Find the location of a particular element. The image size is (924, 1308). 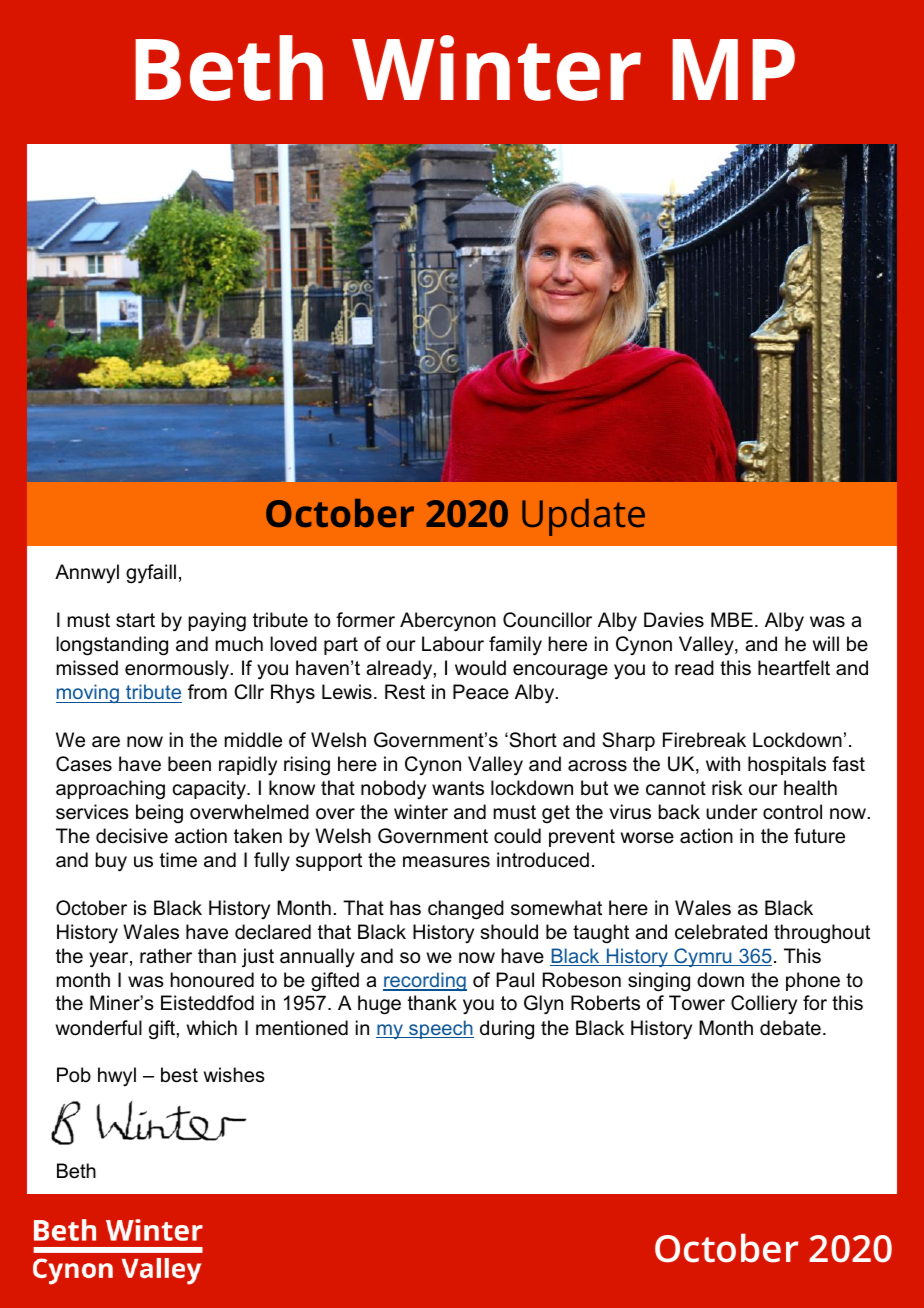

celebrated is located at coordinates (721, 932).
